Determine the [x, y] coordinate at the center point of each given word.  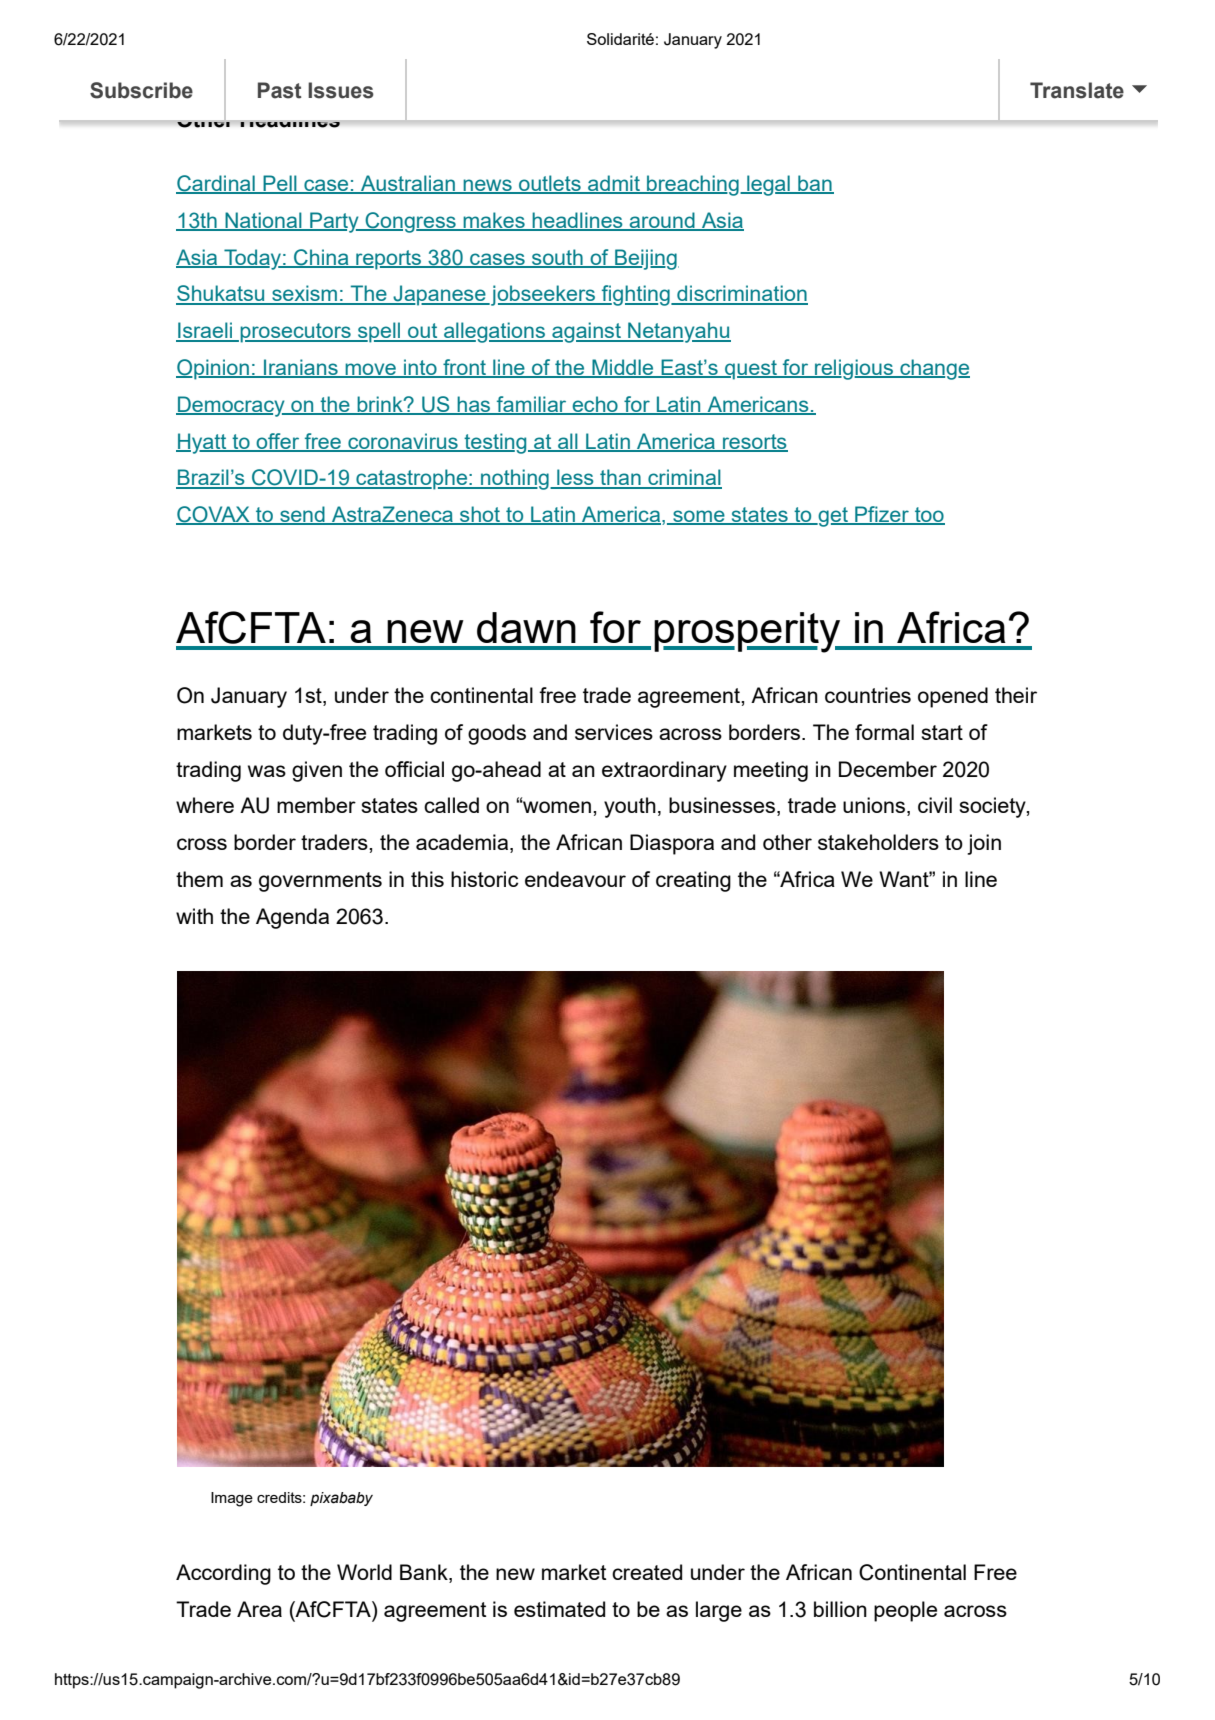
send [302, 515]
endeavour [575, 879]
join [984, 844]
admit [614, 184]
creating [693, 881]
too [929, 516]
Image [232, 1499]
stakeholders [878, 842]
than [620, 478]
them [199, 879]
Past [279, 90]
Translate [1077, 90]
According [223, 1574]
